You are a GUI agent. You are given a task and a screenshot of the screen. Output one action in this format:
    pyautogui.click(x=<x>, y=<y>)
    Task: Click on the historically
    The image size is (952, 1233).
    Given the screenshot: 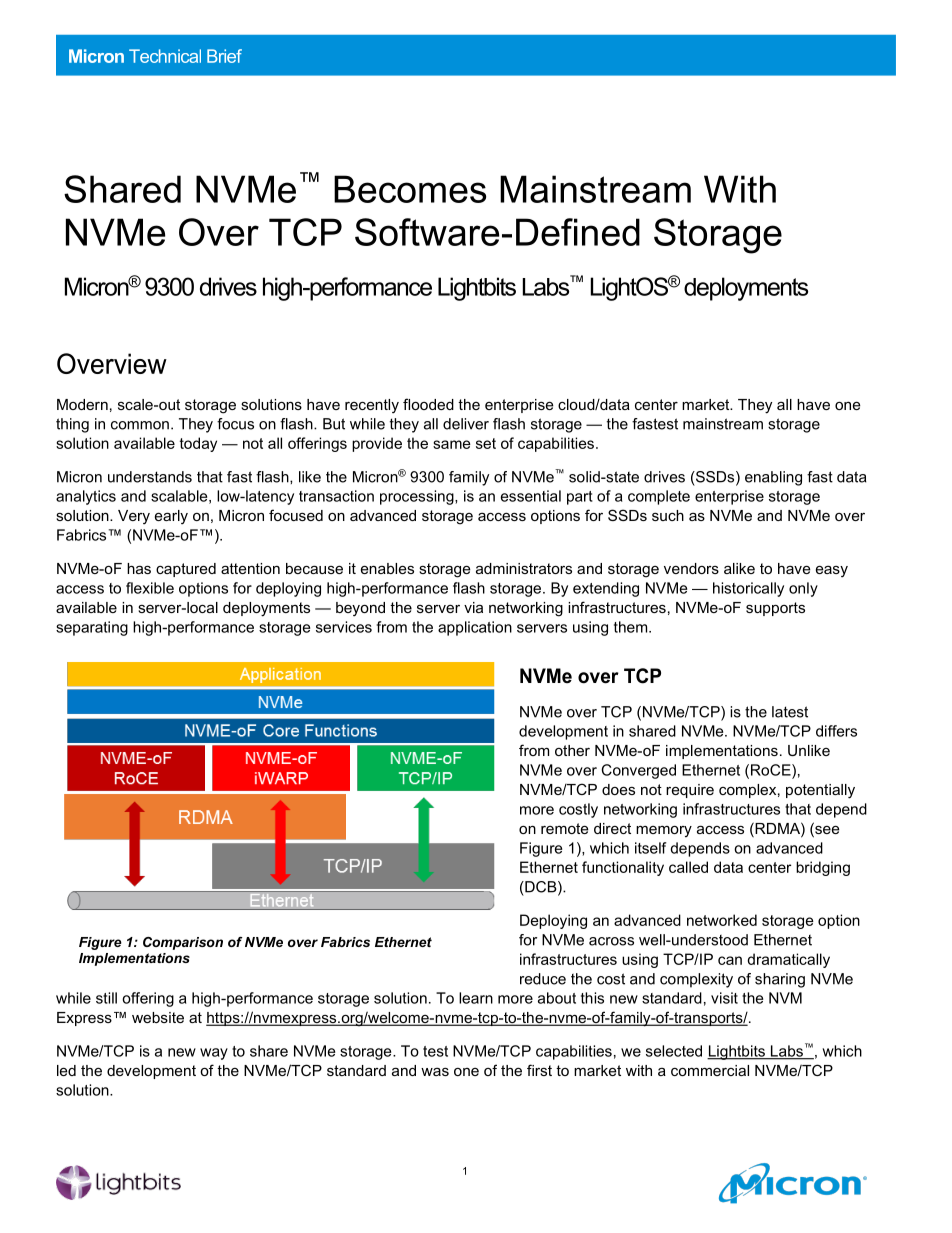 What is the action you would take?
    pyautogui.click(x=748, y=589)
